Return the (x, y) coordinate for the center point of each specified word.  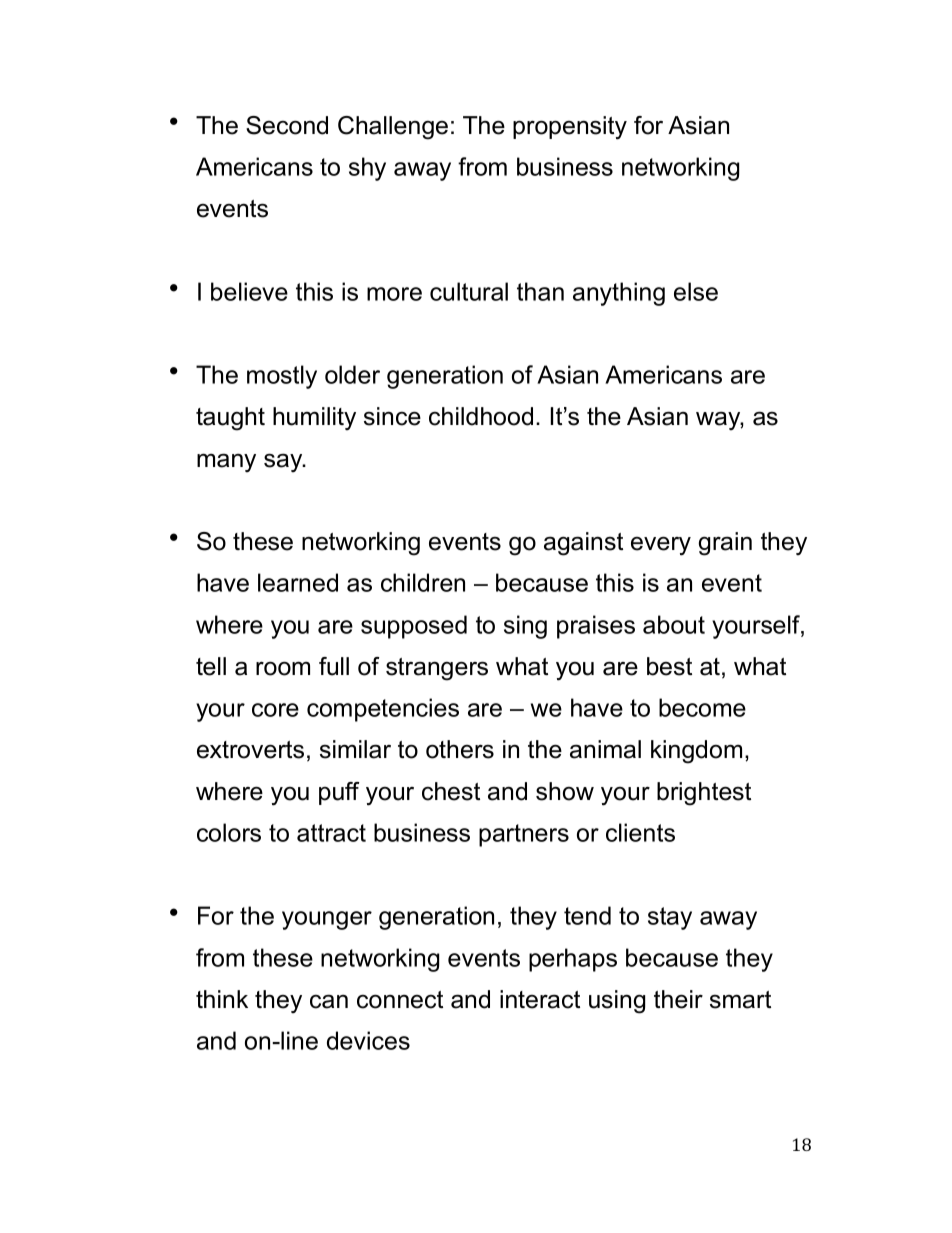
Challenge (393, 128)
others (460, 749)
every (661, 546)
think (222, 999)
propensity (570, 128)
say (284, 462)
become (702, 707)
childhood (481, 416)
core (275, 710)
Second (287, 125)
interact (540, 999)
